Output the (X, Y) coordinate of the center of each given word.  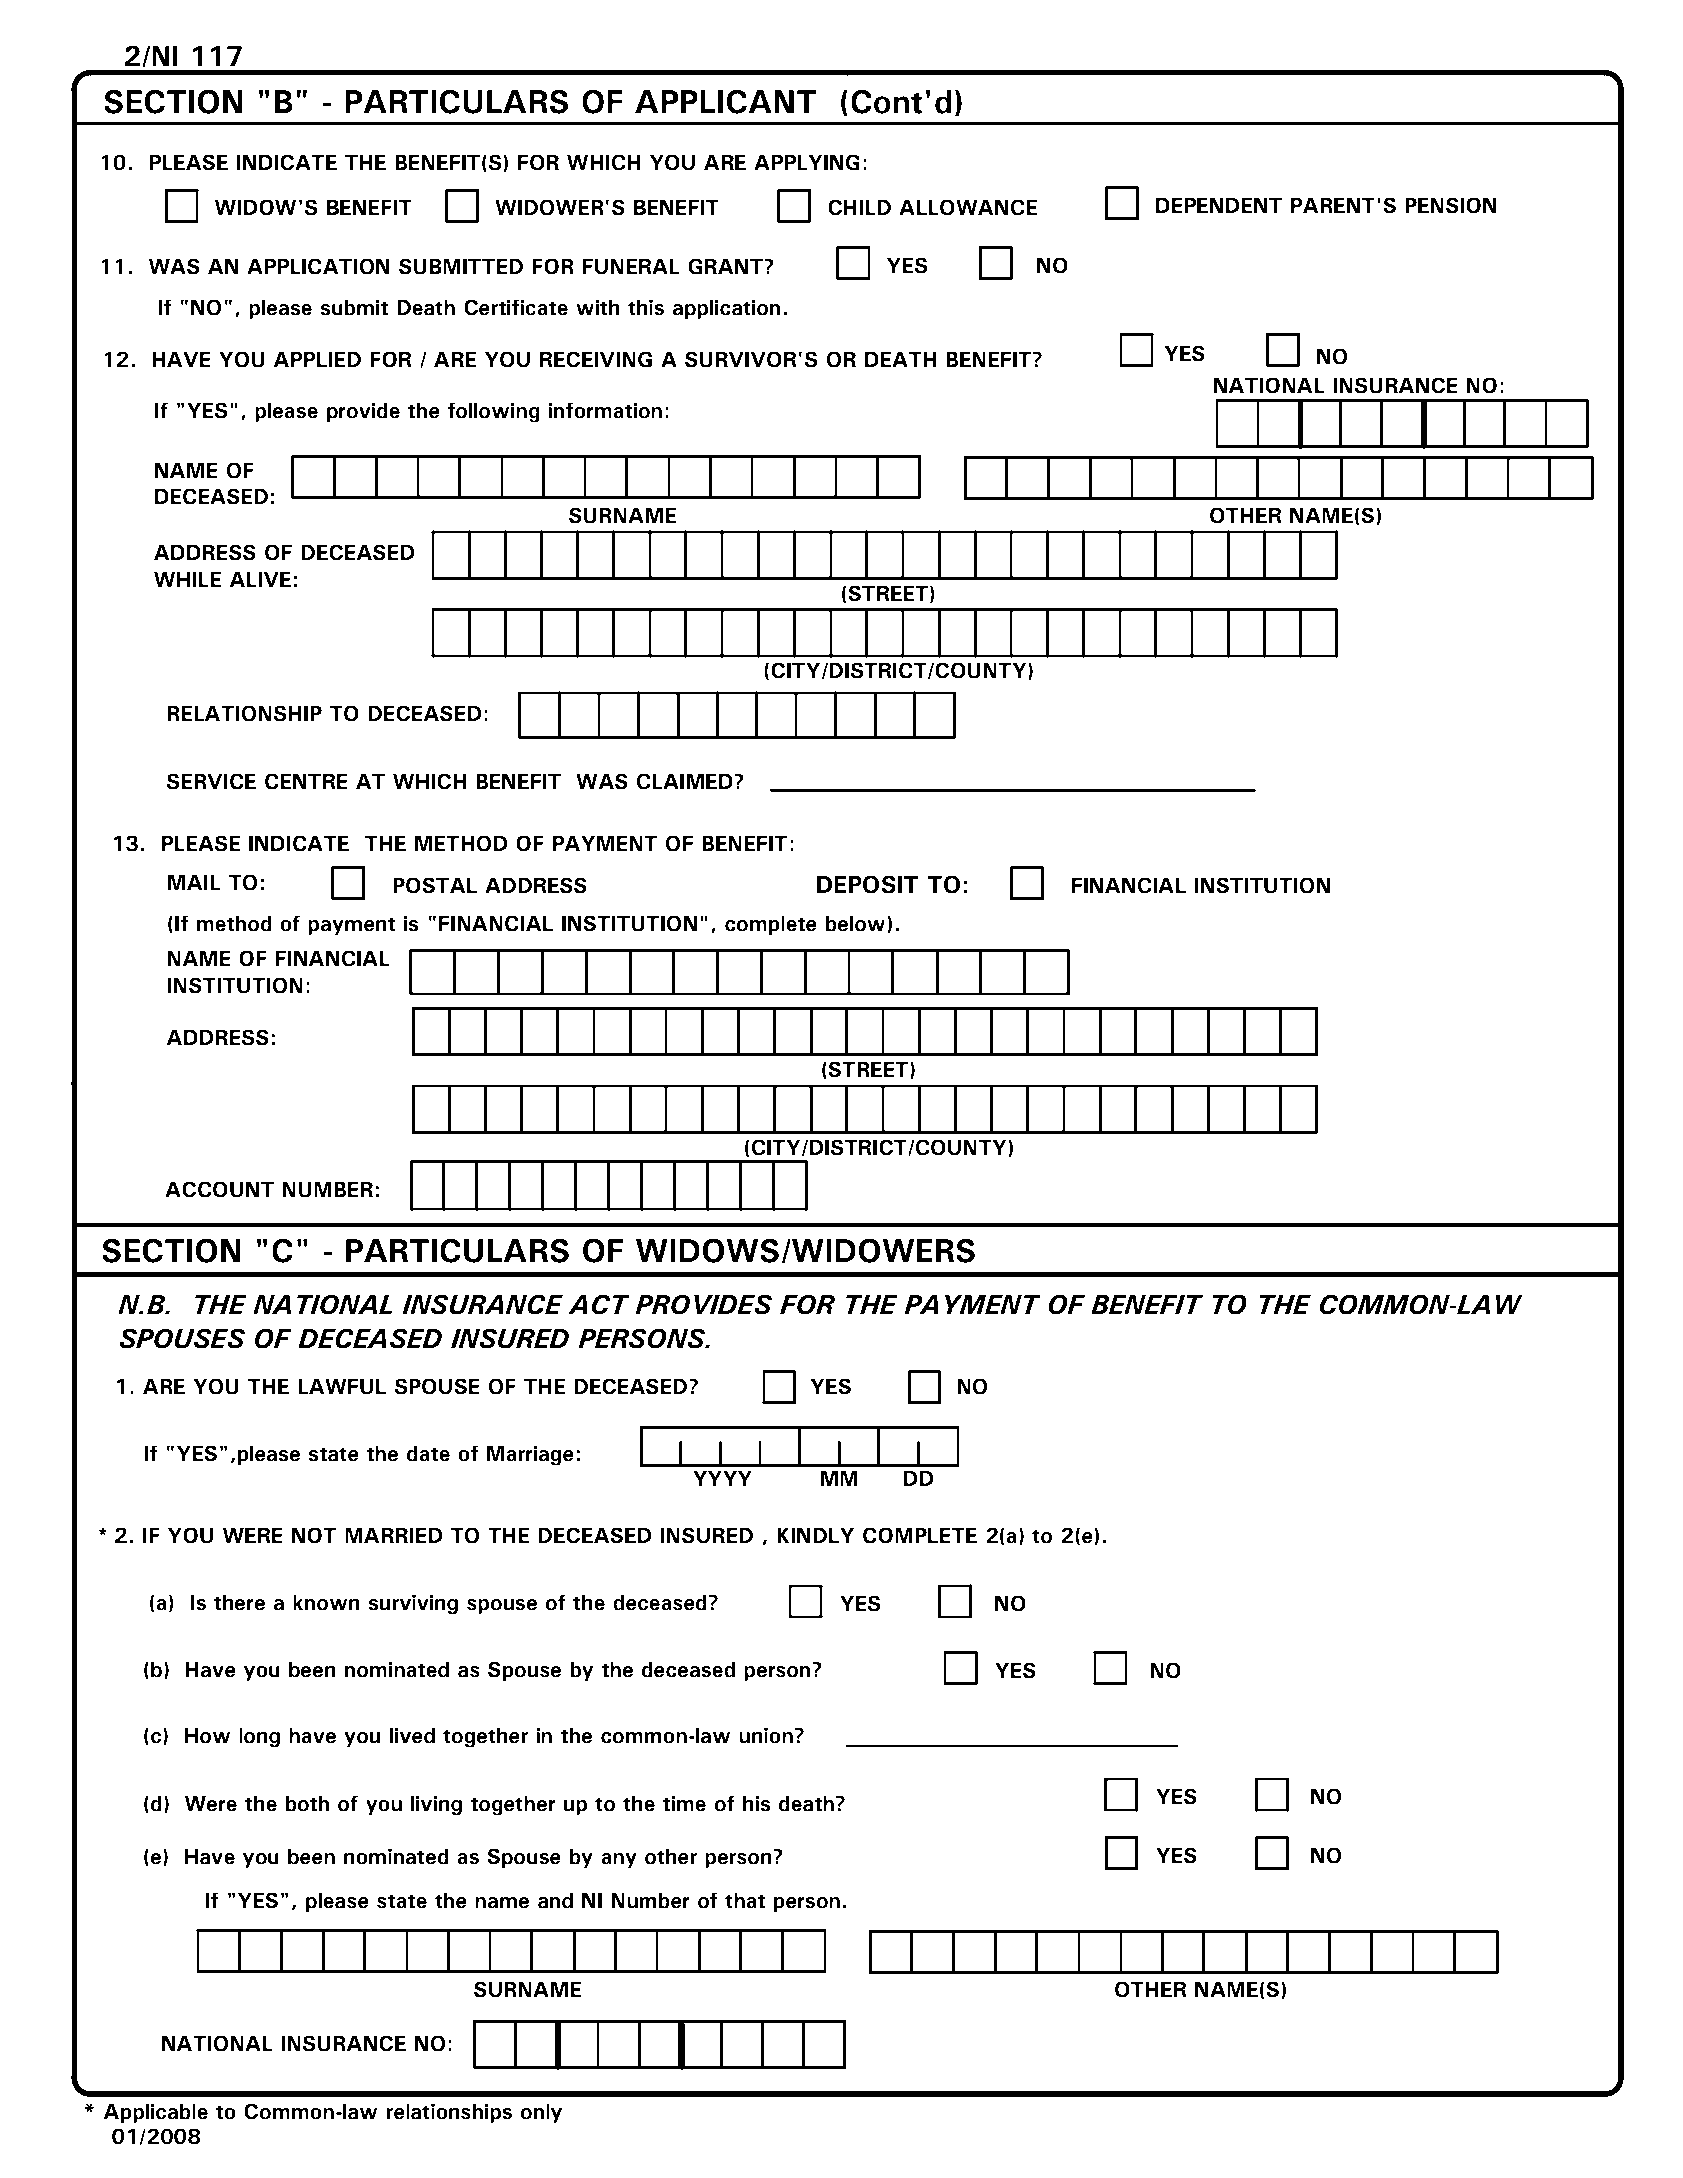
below (857, 924)
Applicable (156, 2113)
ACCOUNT (219, 1189)
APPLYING (807, 162)
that (745, 1901)
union (766, 1736)
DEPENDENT (1219, 205)
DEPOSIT (867, 884)
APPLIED (317, 359)
